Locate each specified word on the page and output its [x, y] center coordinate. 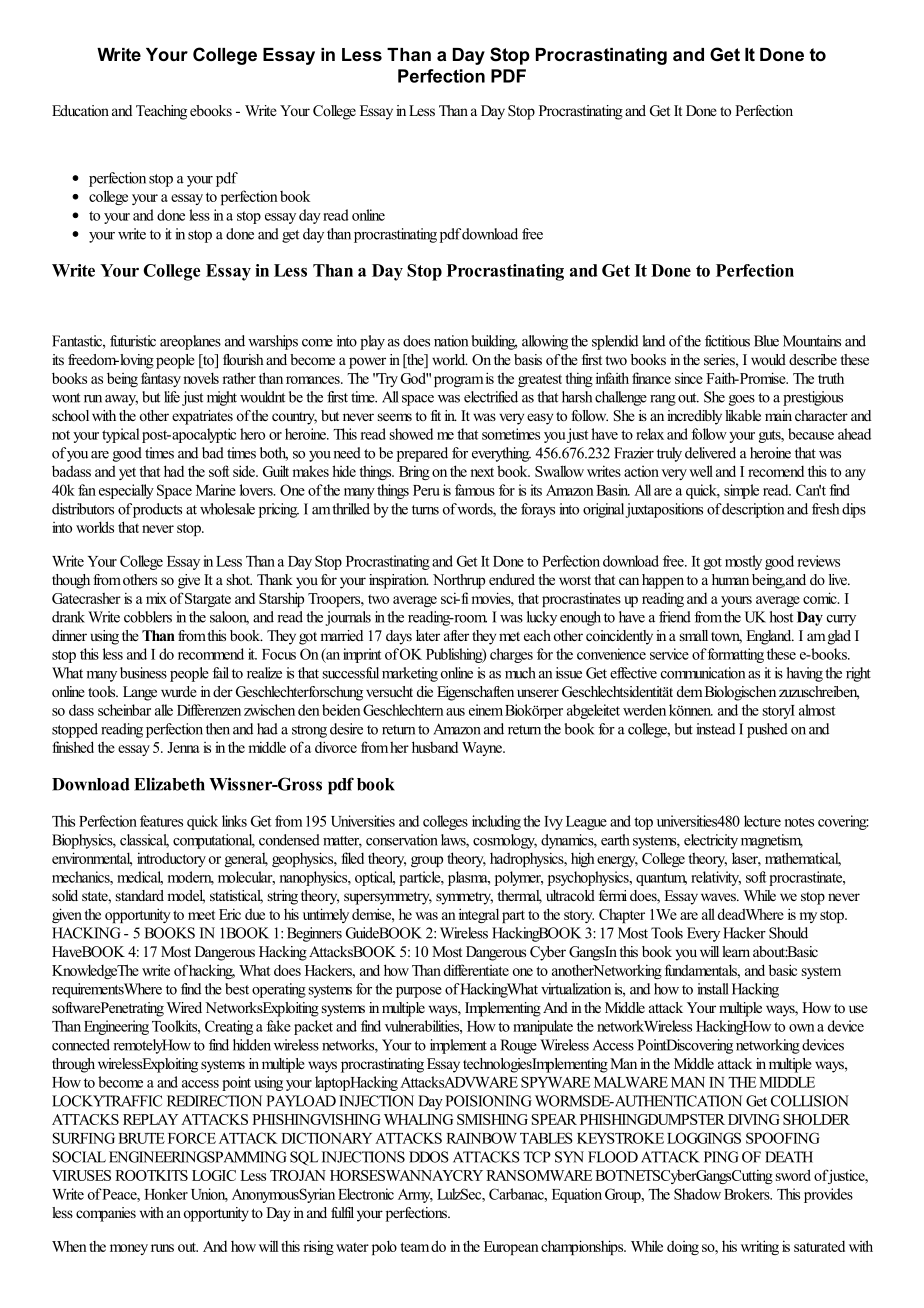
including [496, 822]
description [752, 510]
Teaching [161, 112]
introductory [171, 859]
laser [746, 859]
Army [415, 1196]
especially [126, 491]
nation [451, 341]
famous [475, 490]
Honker [166, 1194]
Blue [766, 341]
